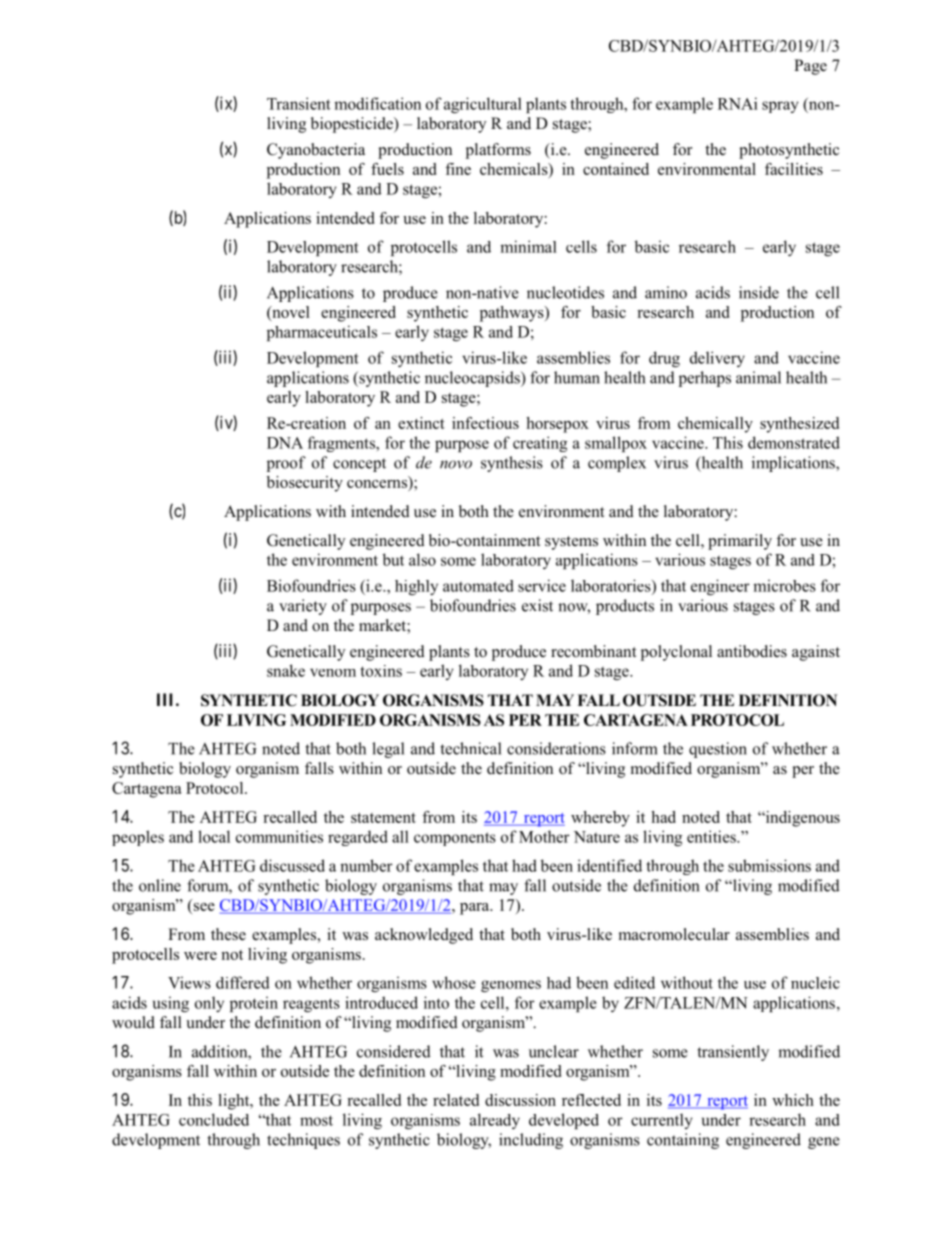  Describe the element at coordinates (456, 1100) in the screenshot. I see `related` at that location.
